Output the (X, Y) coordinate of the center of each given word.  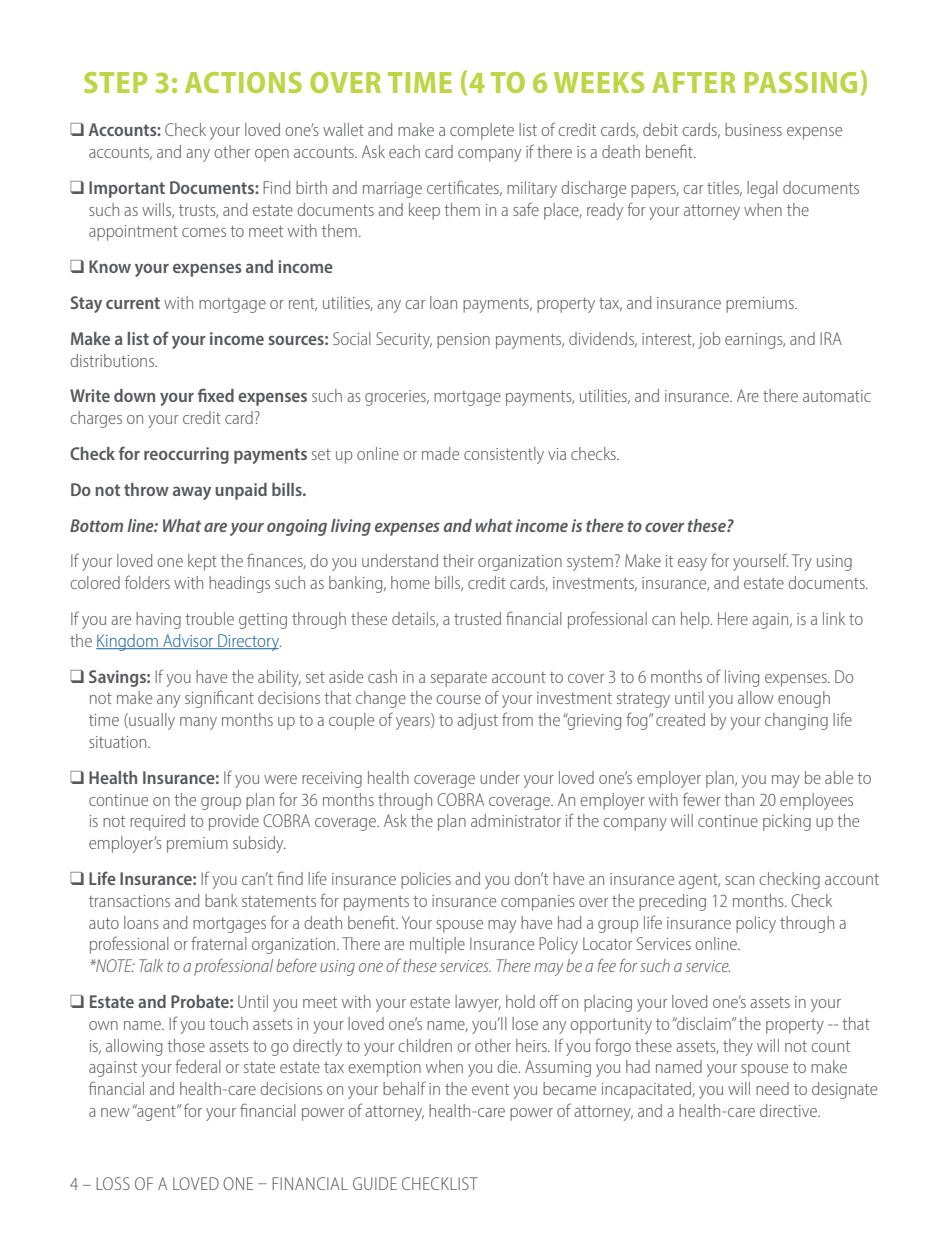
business (753, 129)
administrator (516, 820)
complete (482, 131)
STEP (115, 82)
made (440, 453)
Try (802, 562)
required (157, 822)
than (739, 799)
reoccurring (186, 455)
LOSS (113, 1183)
